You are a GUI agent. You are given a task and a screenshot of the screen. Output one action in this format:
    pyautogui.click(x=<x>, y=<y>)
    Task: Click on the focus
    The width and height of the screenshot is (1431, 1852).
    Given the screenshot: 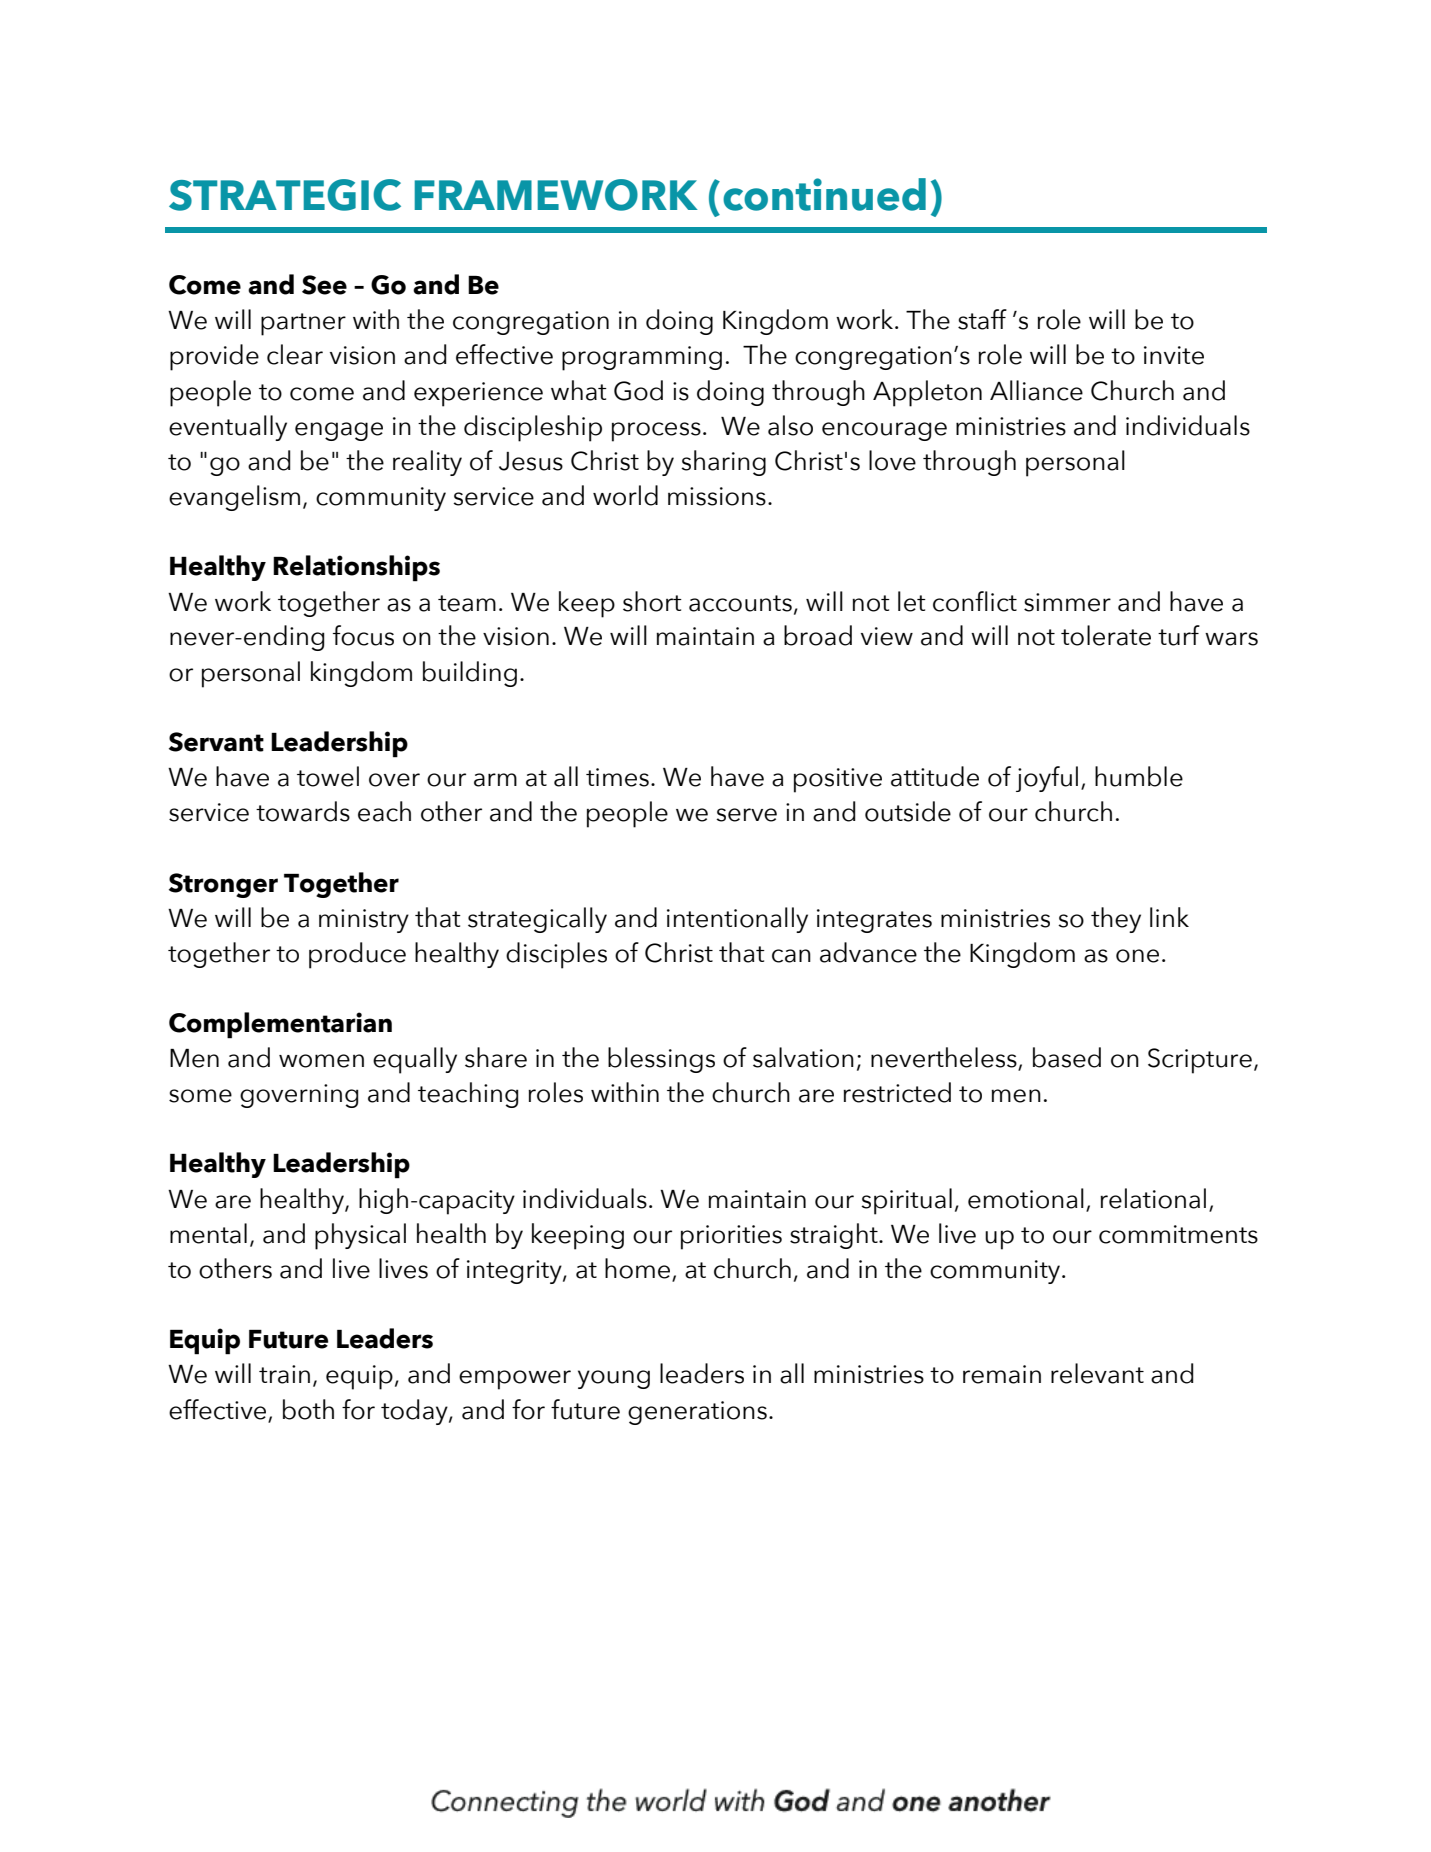 What is the action you would take?
    pyautogui.click(x=363, y=635)
